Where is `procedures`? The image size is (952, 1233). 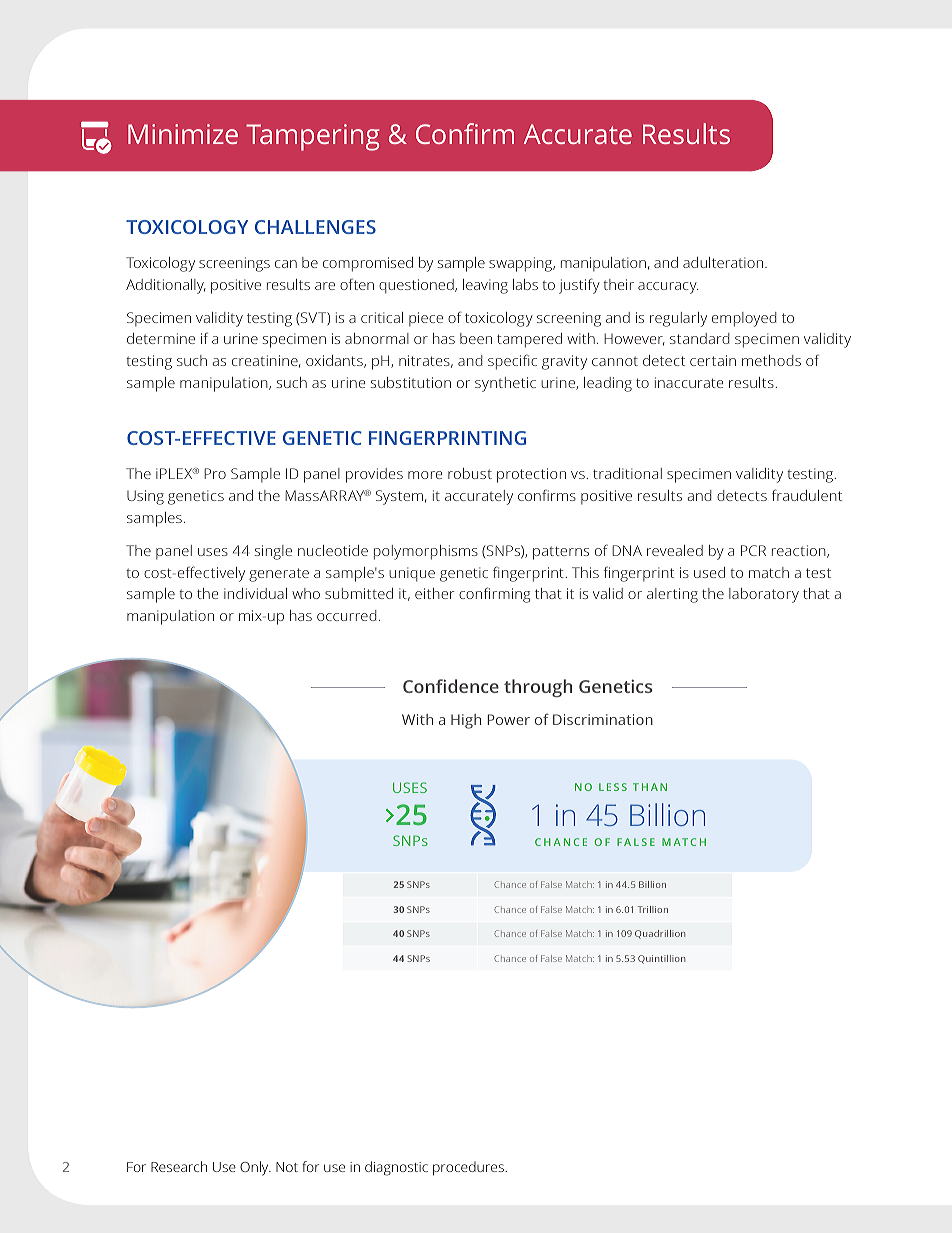
procedures is located at coordinates (469, 1168).
